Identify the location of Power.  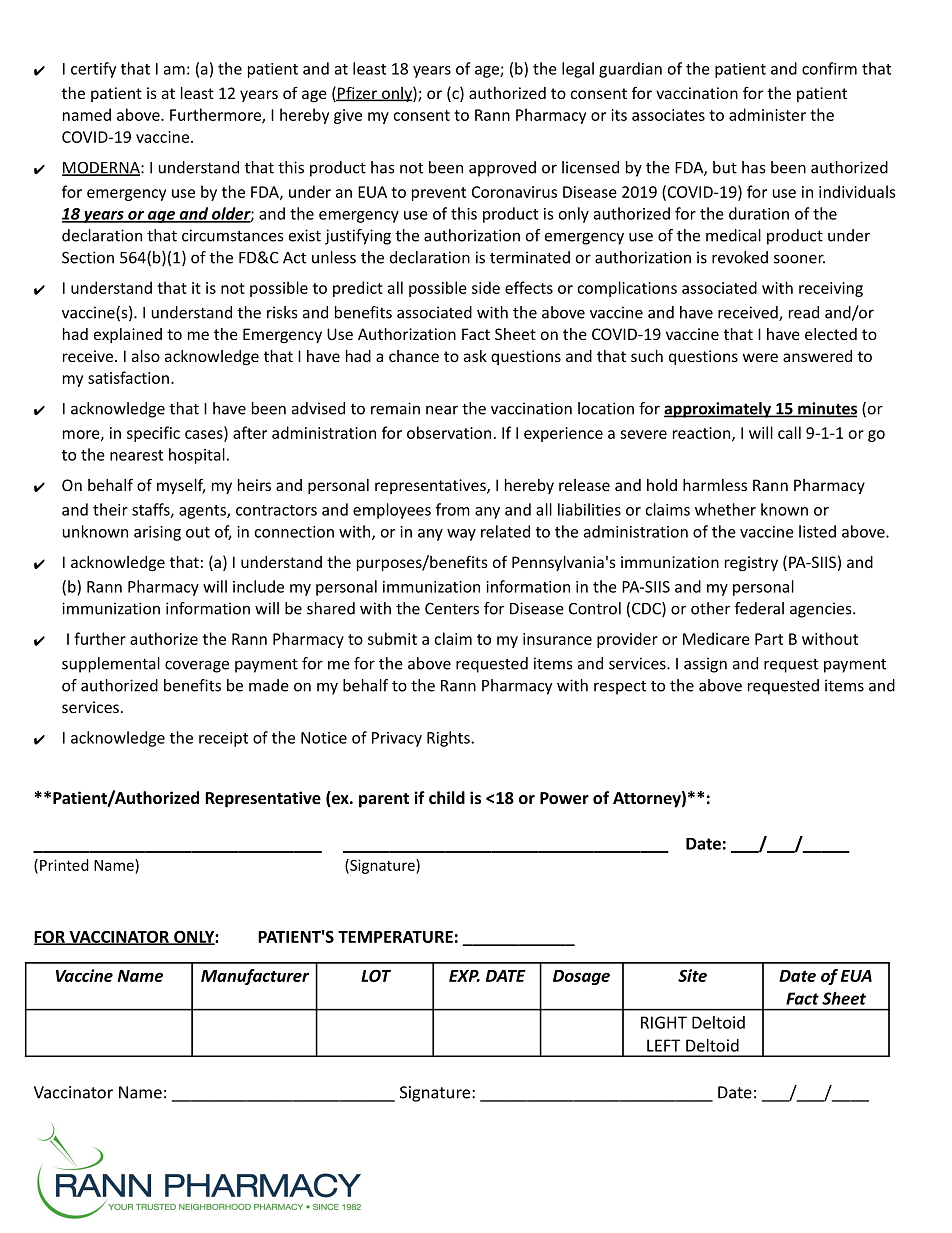
(564, 798).
